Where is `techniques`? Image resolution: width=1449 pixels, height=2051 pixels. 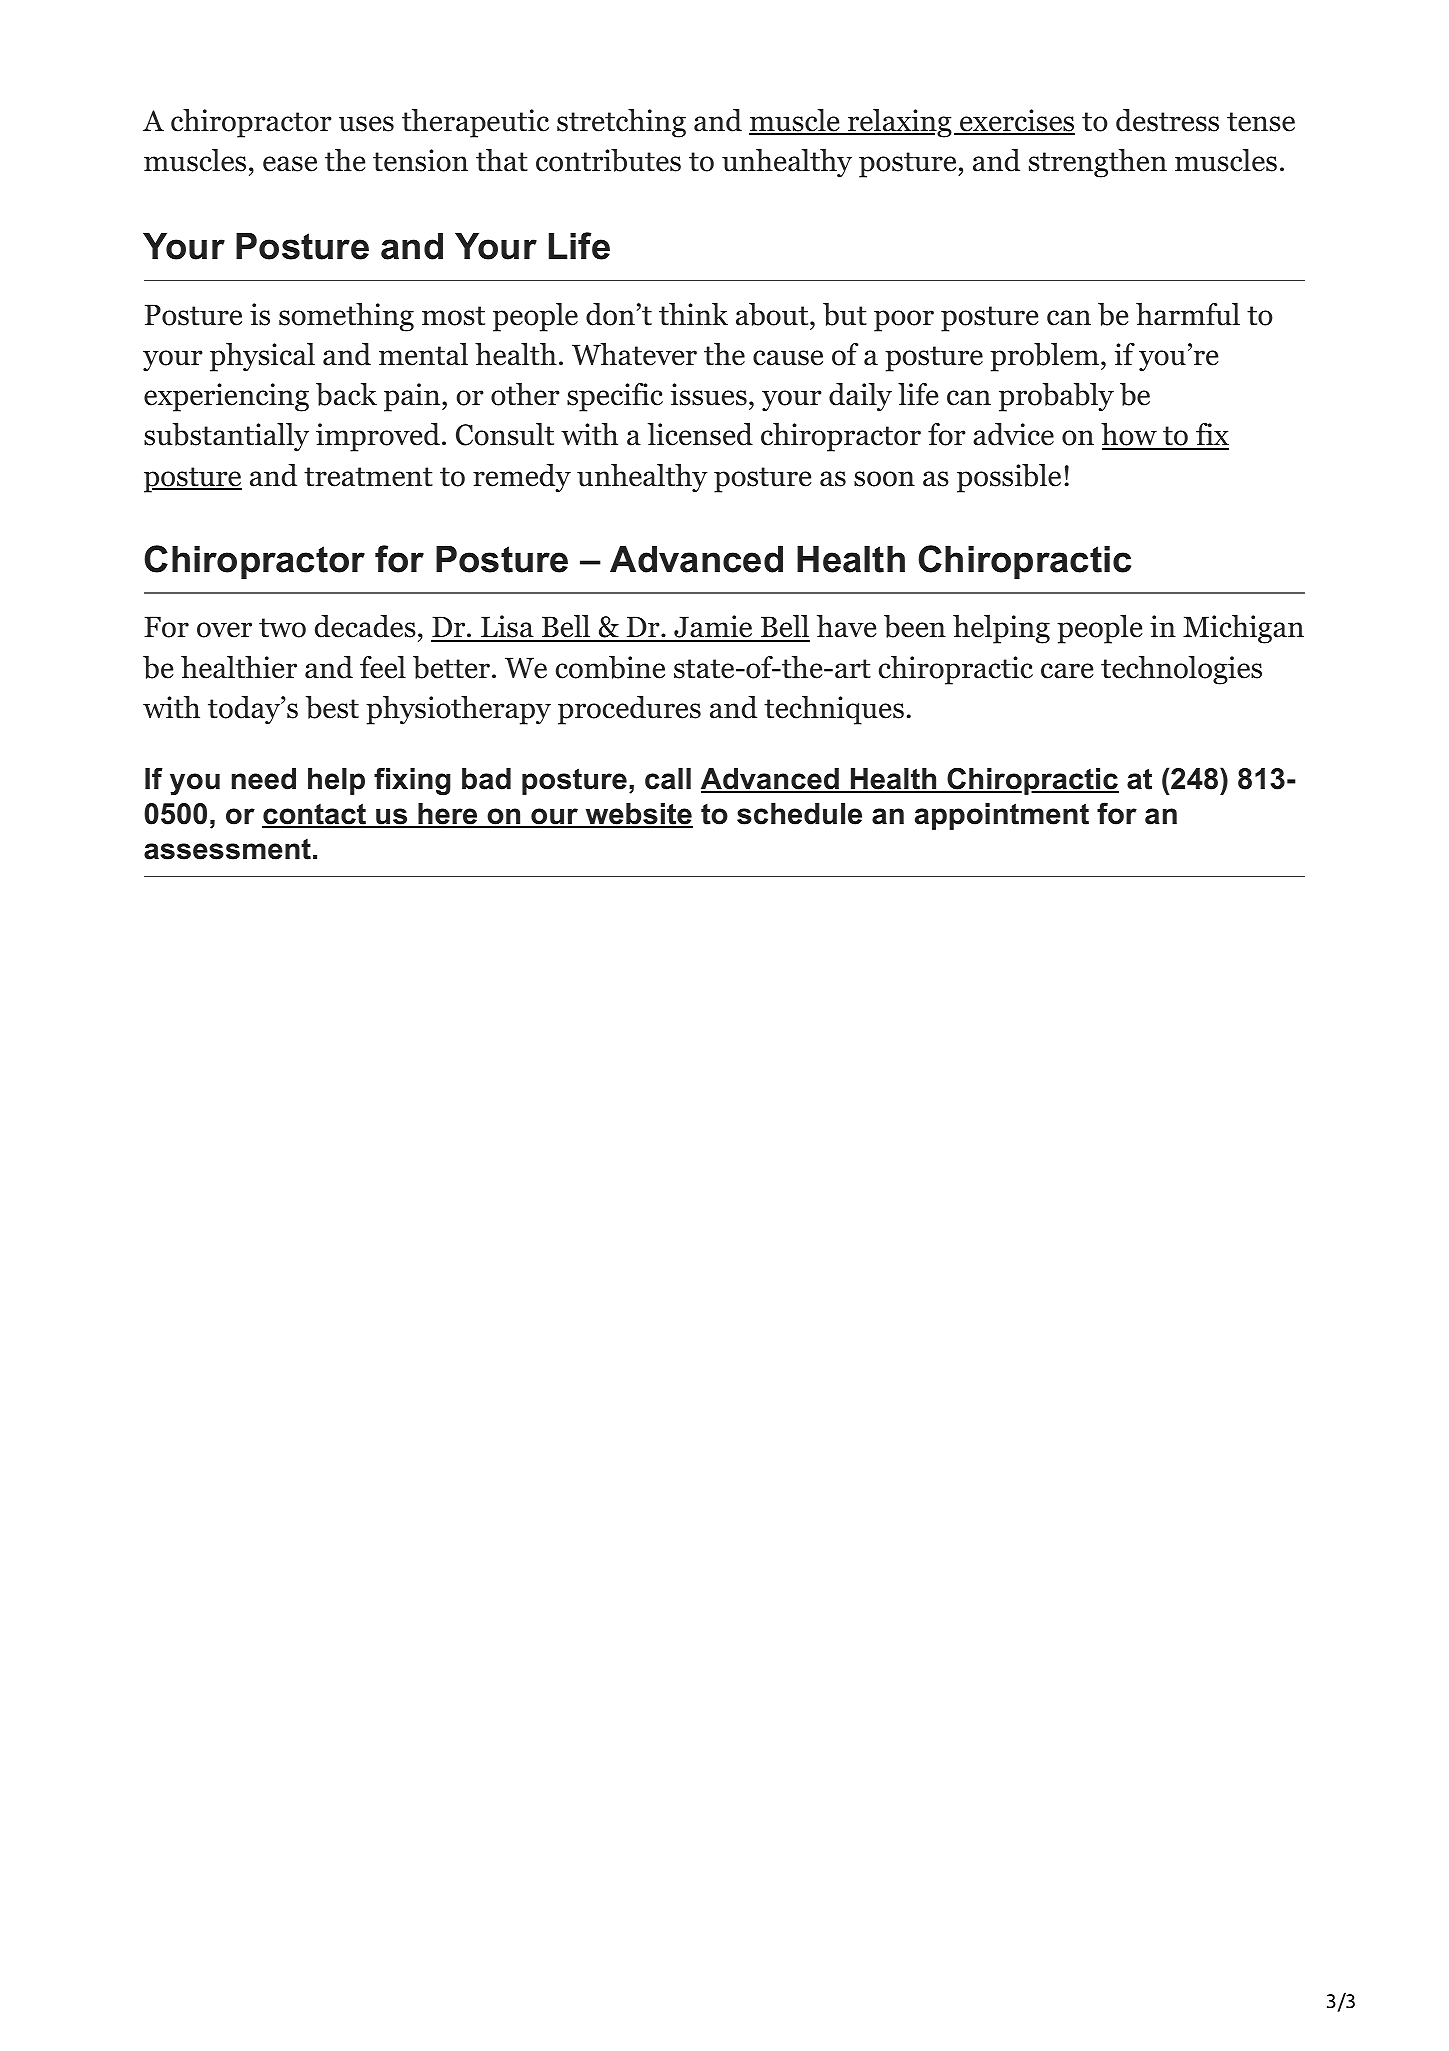 techniques is located at coordinates (834, 710).
